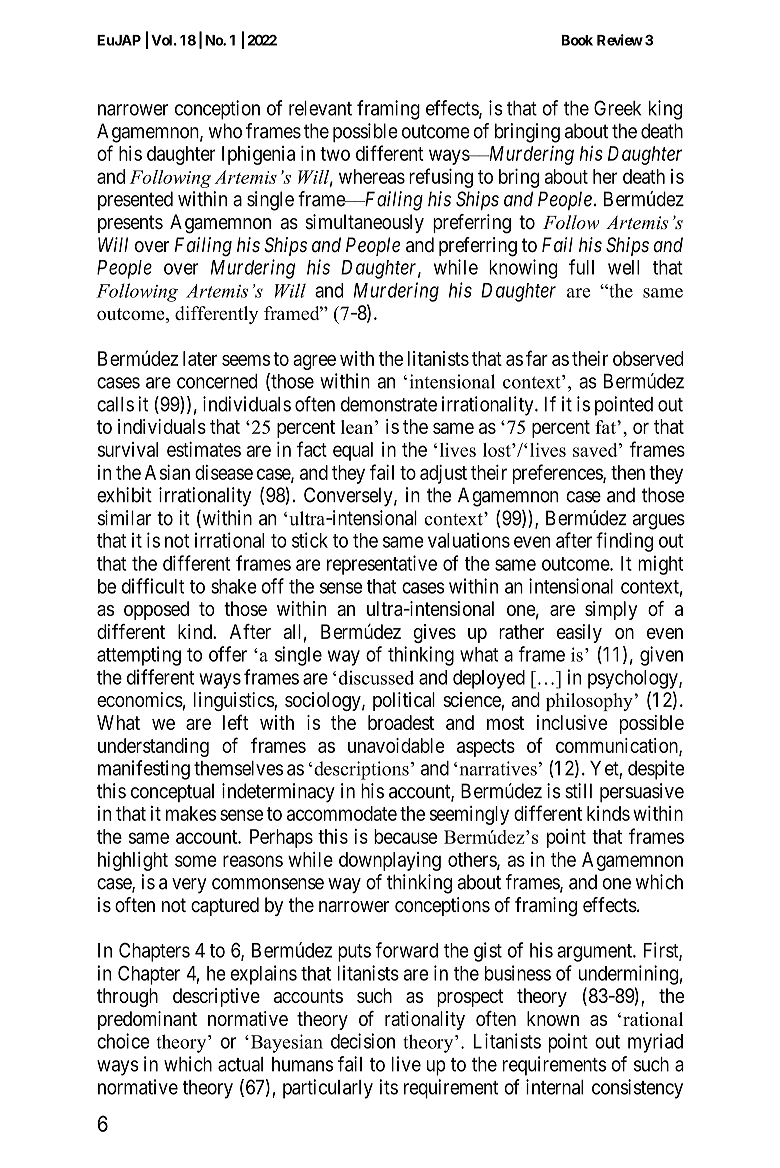  Describe the element at coordinates (577, 40) in the screenshot. I see `Book` at that location.
